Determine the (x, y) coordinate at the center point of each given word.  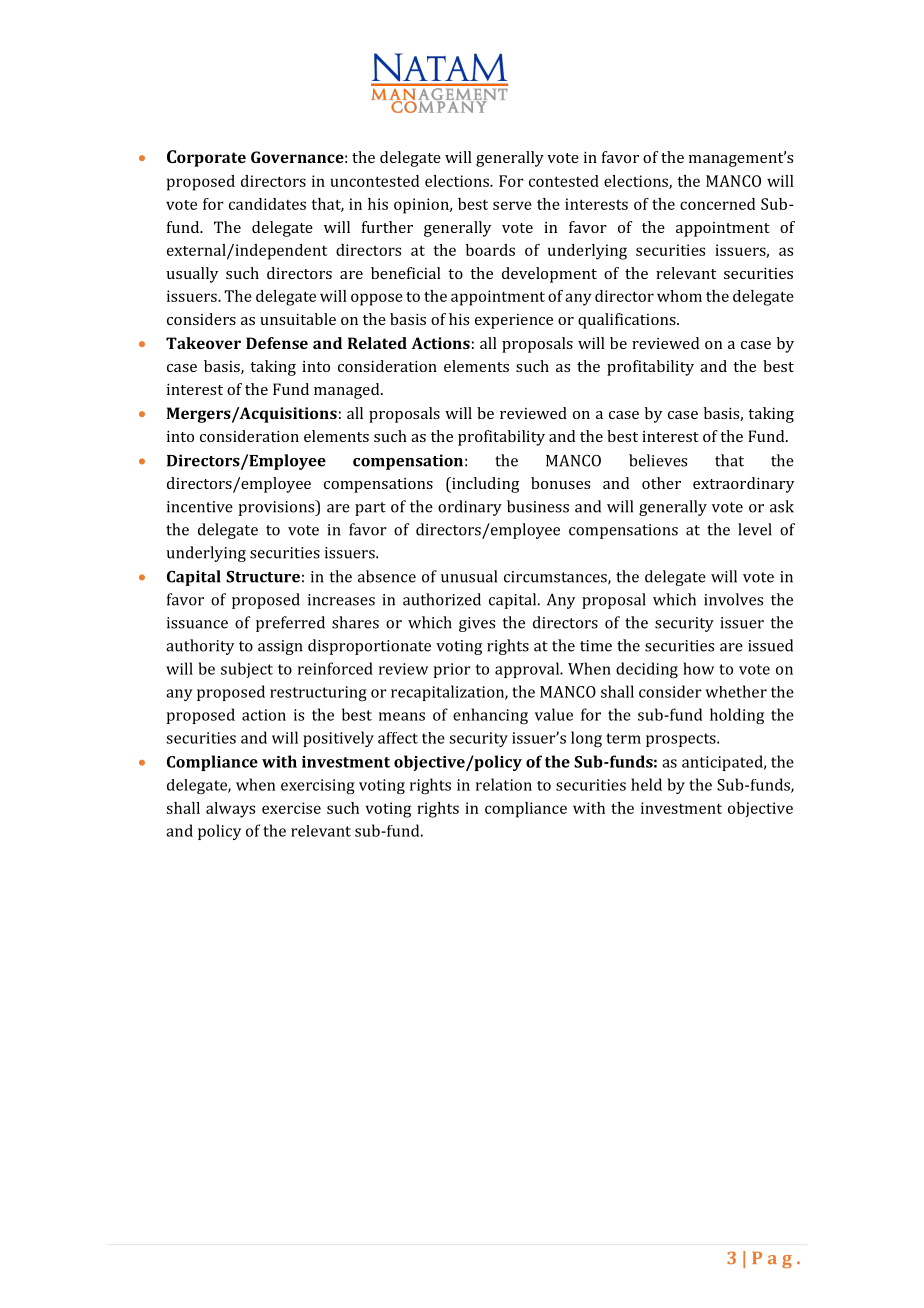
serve (512, 205)
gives (477, 624)
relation (504, 784)
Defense (277, 343)
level (755, 529)
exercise (291, 808)
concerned (717, 204)
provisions (277, 508)
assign (280, 647)
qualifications (628, 321)
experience (514, 321)
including (485, 485)
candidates (267, 204)
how (698, 668)
